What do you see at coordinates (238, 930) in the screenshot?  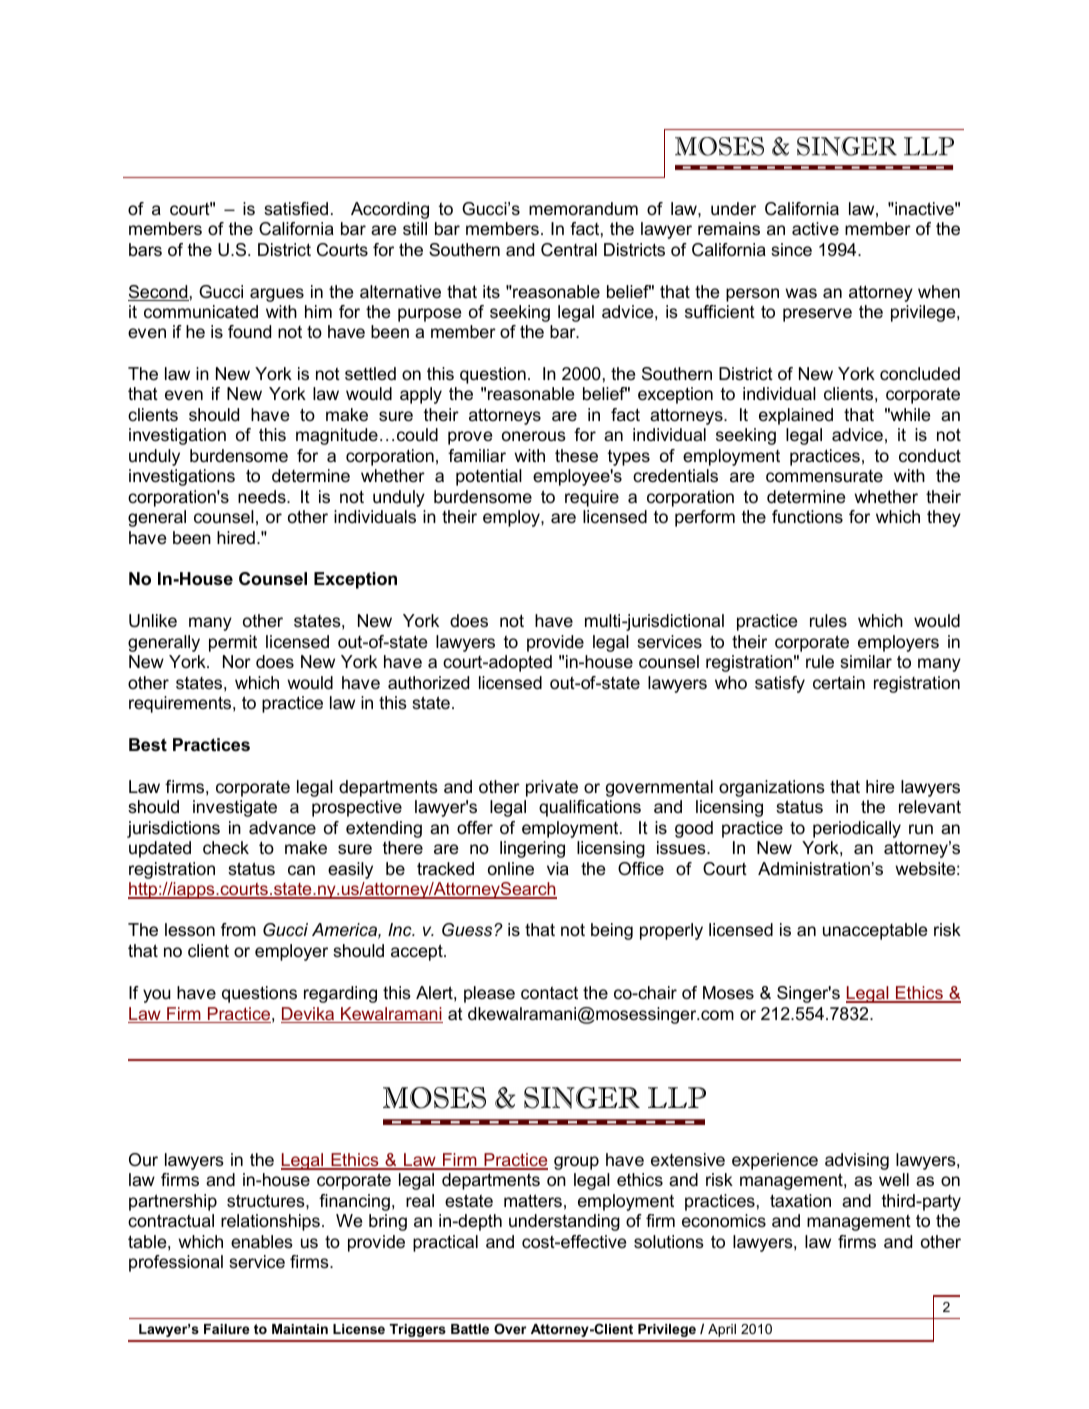 I see `from` at bounding box center [238, 930].
